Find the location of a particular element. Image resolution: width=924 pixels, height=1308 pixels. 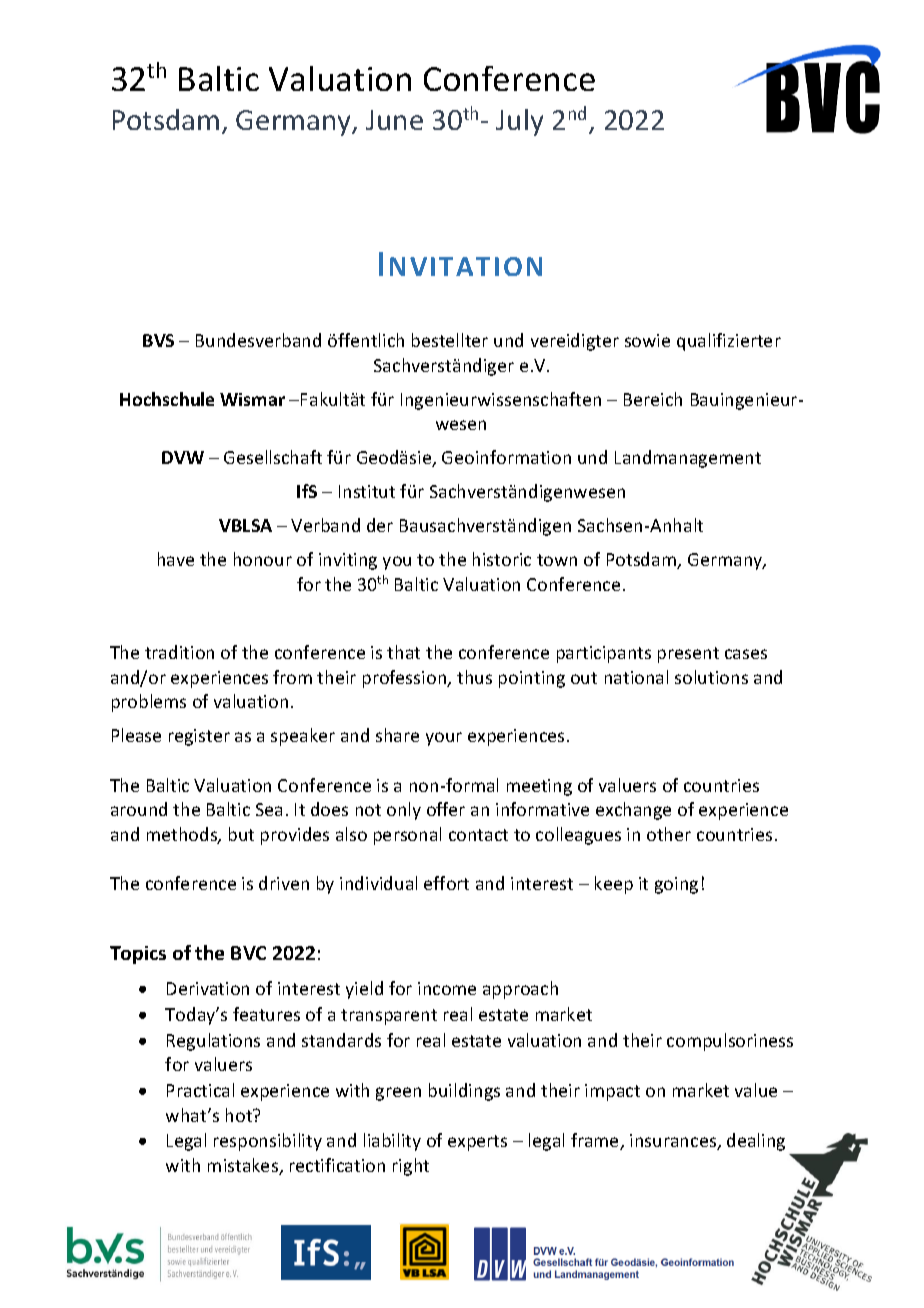

town is located at coordinates (557, 560).
